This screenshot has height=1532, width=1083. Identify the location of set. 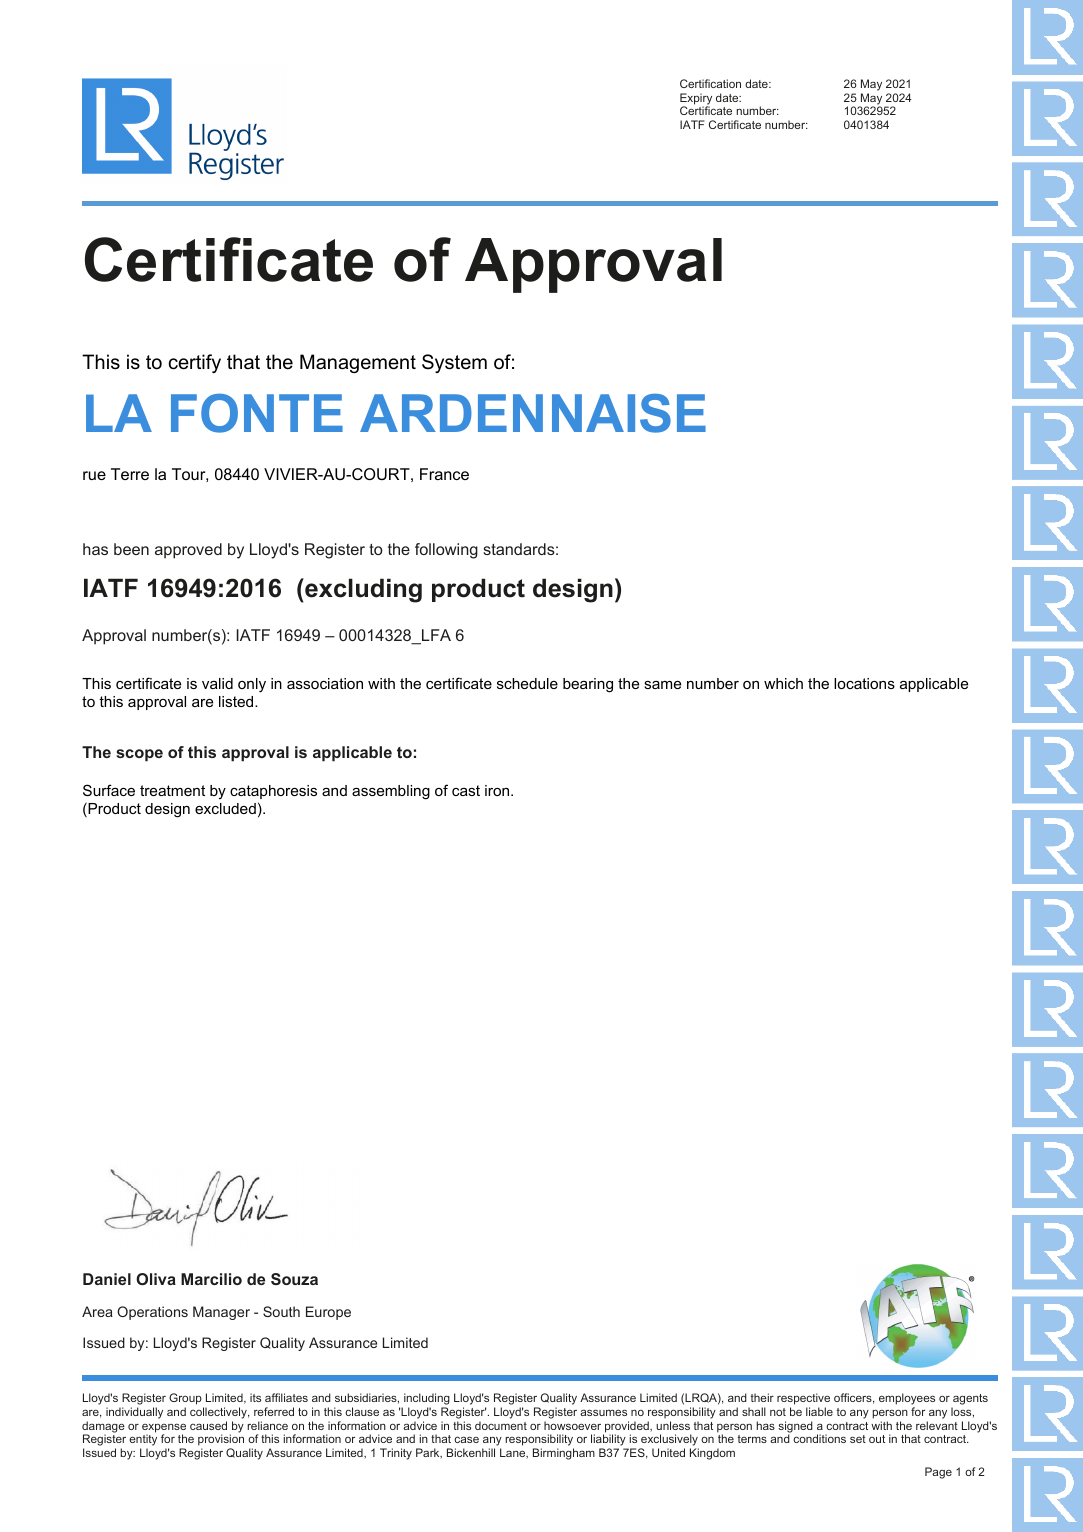
(858, 1439).
